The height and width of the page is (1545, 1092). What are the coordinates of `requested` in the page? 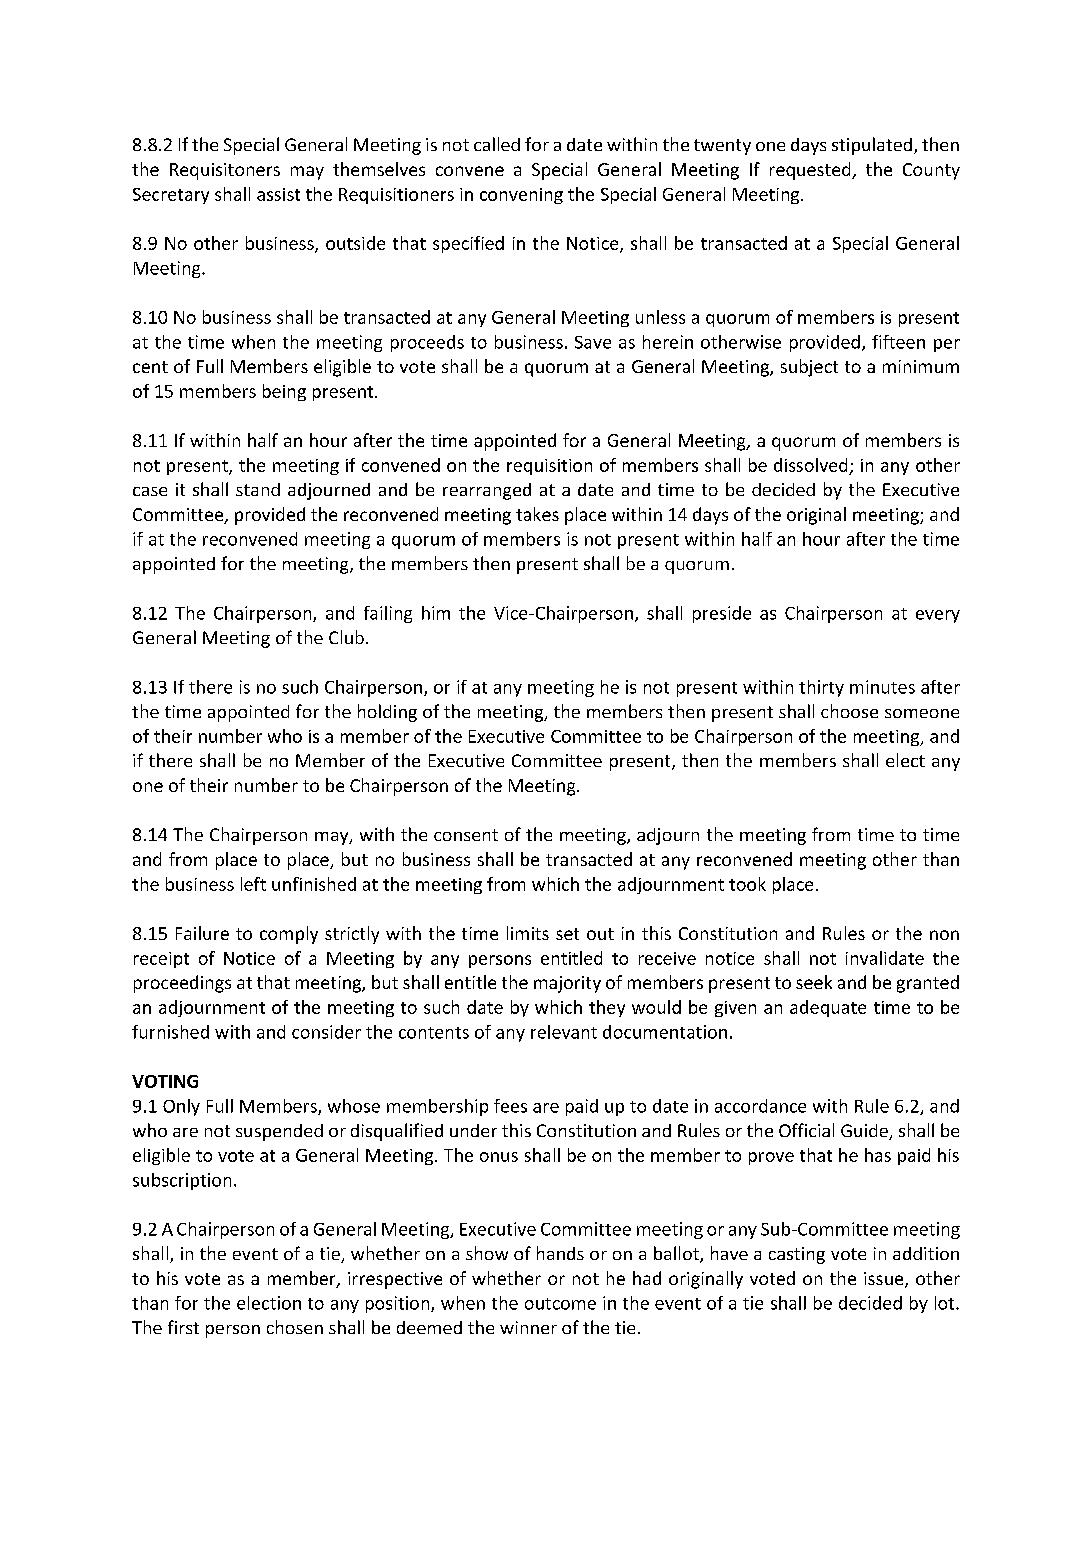 It's located at (811, 171).
